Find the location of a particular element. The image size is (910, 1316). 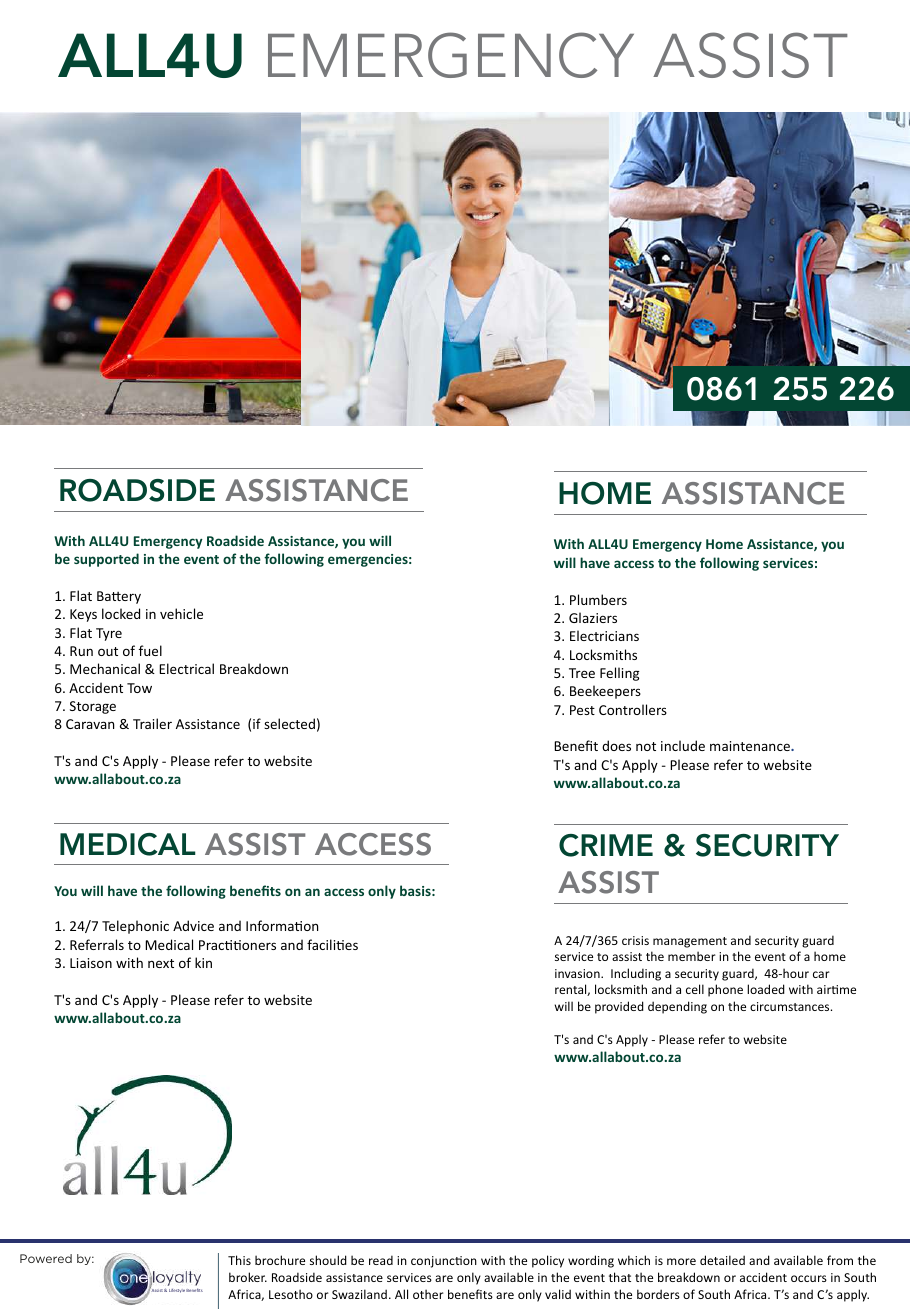

detailed is located at coordinates (722, 1260).
